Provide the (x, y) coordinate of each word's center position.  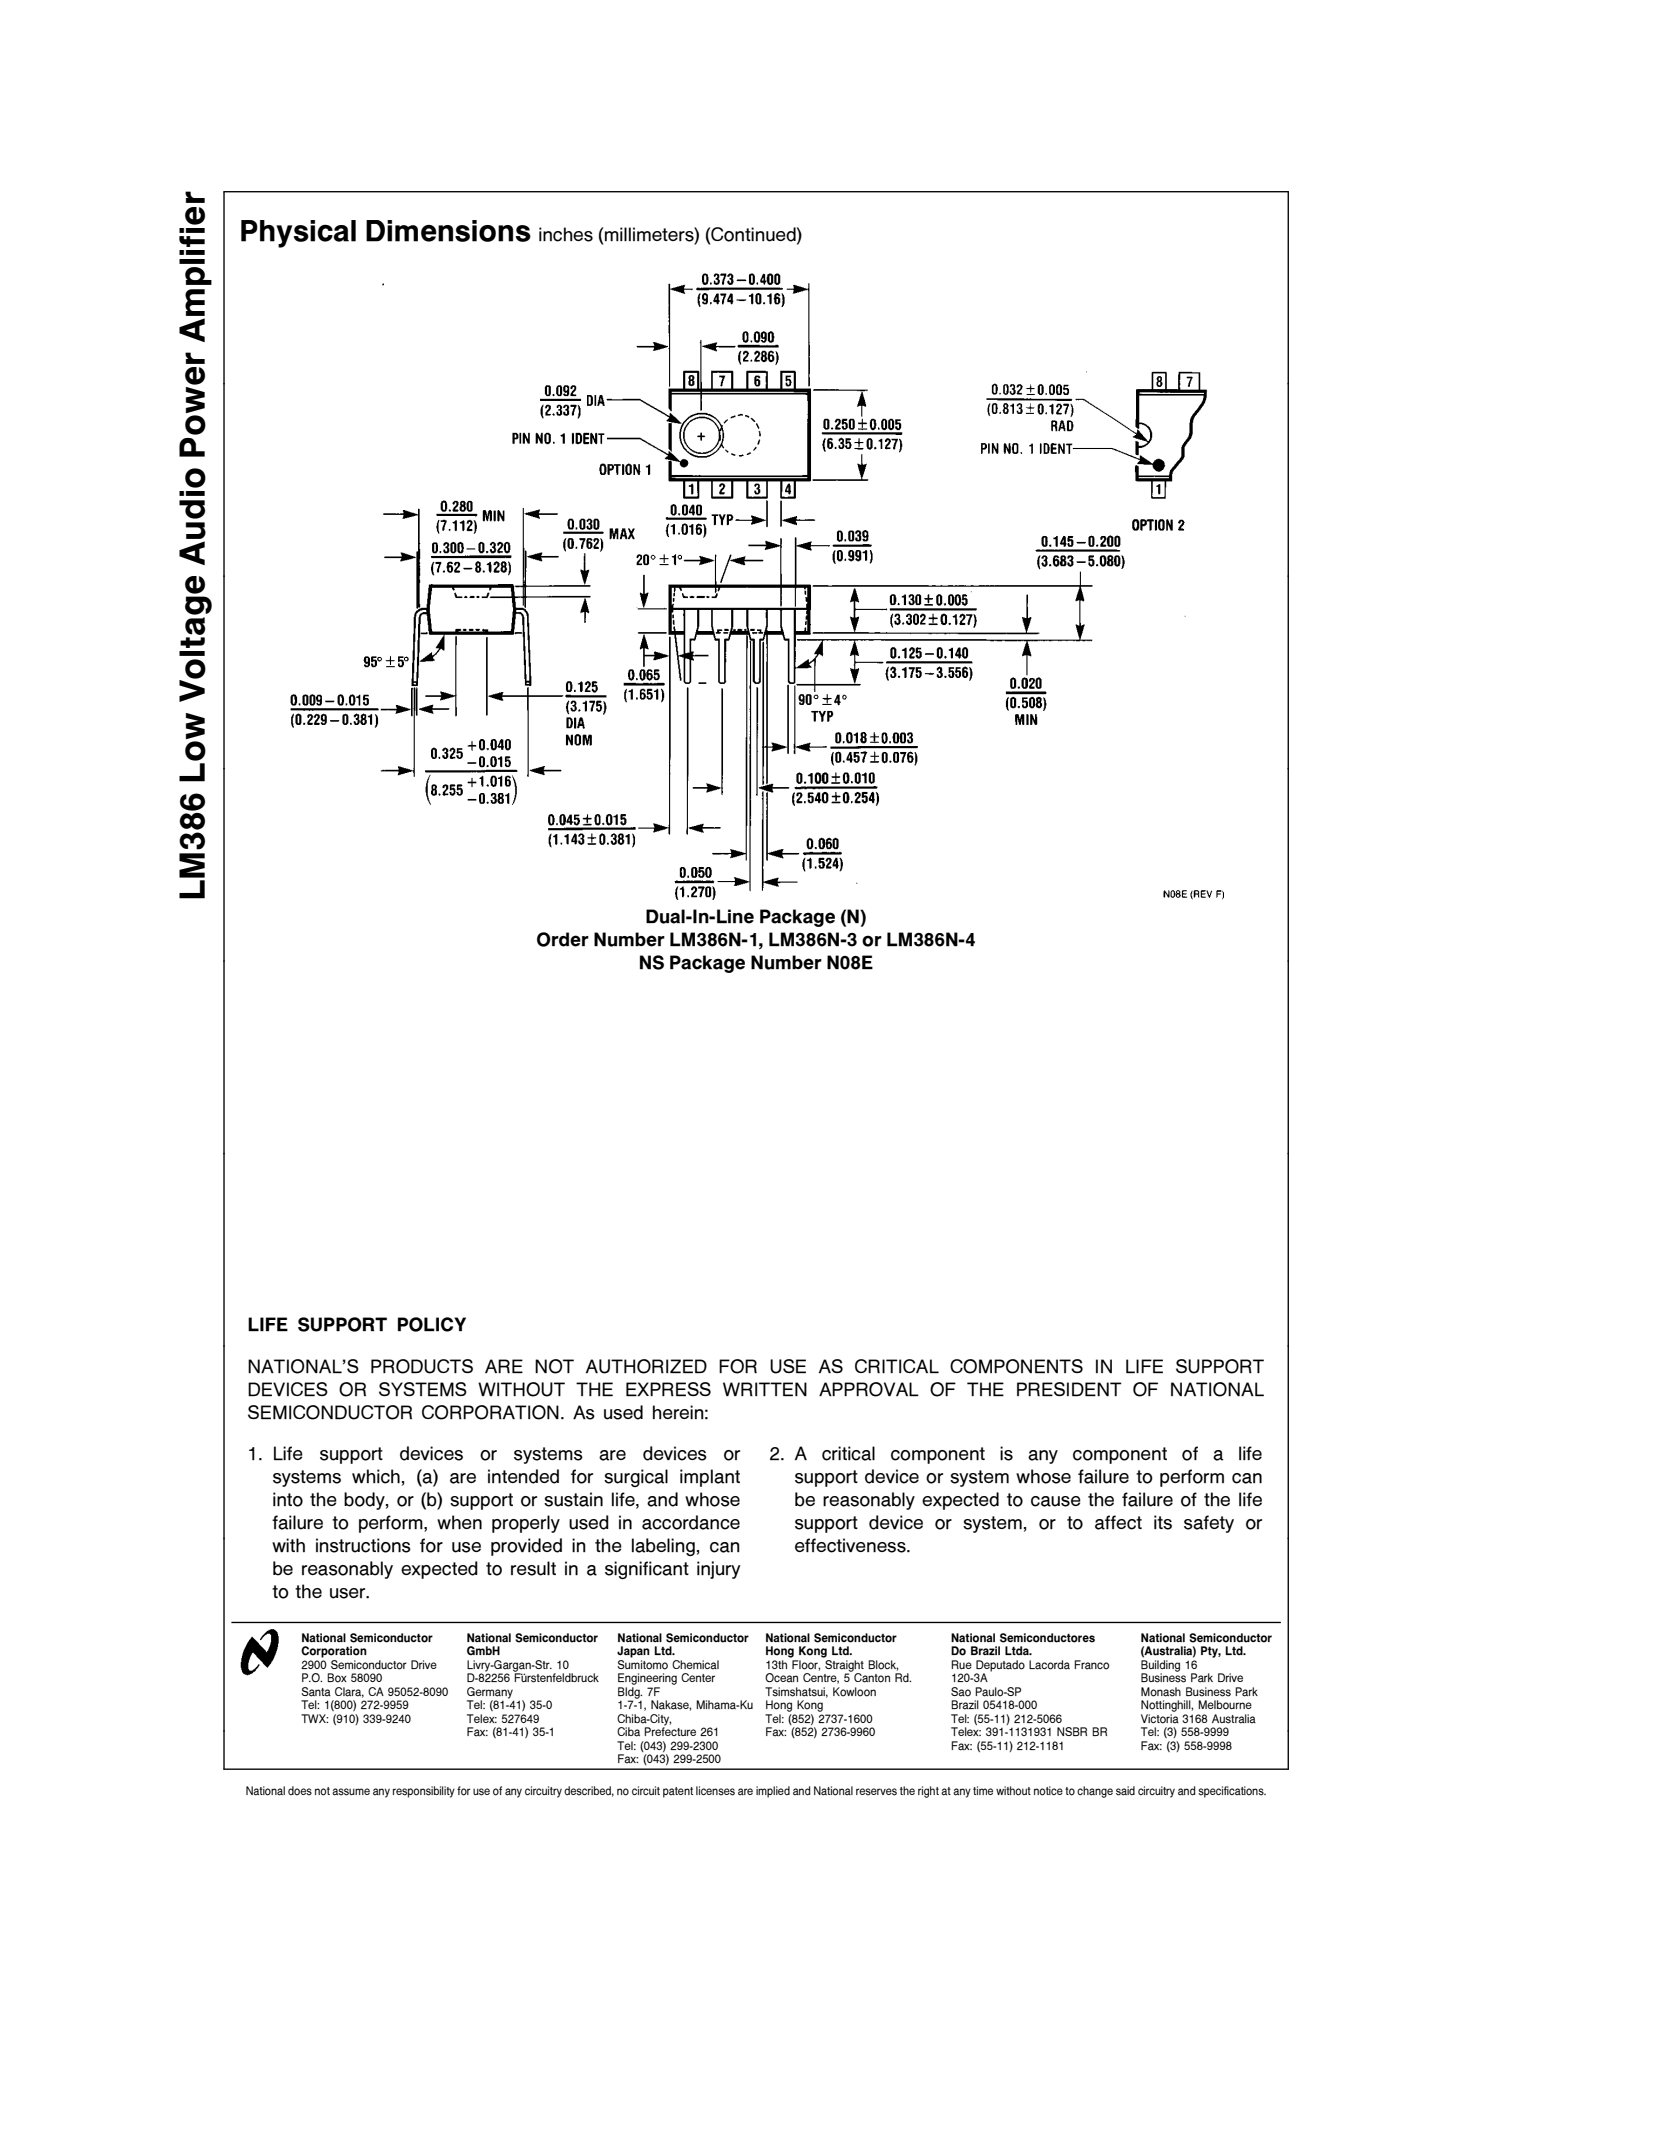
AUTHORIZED (646, 1366)
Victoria (1160, 1719)
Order (563, 939)
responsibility (424, 1792)
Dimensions (448, 231)
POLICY (432, 1324)
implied (773, 1792)
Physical (298, 234)
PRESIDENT (1069, 1389)
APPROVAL (869, 1389)
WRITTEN (765, 1389)
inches (566, 234)
